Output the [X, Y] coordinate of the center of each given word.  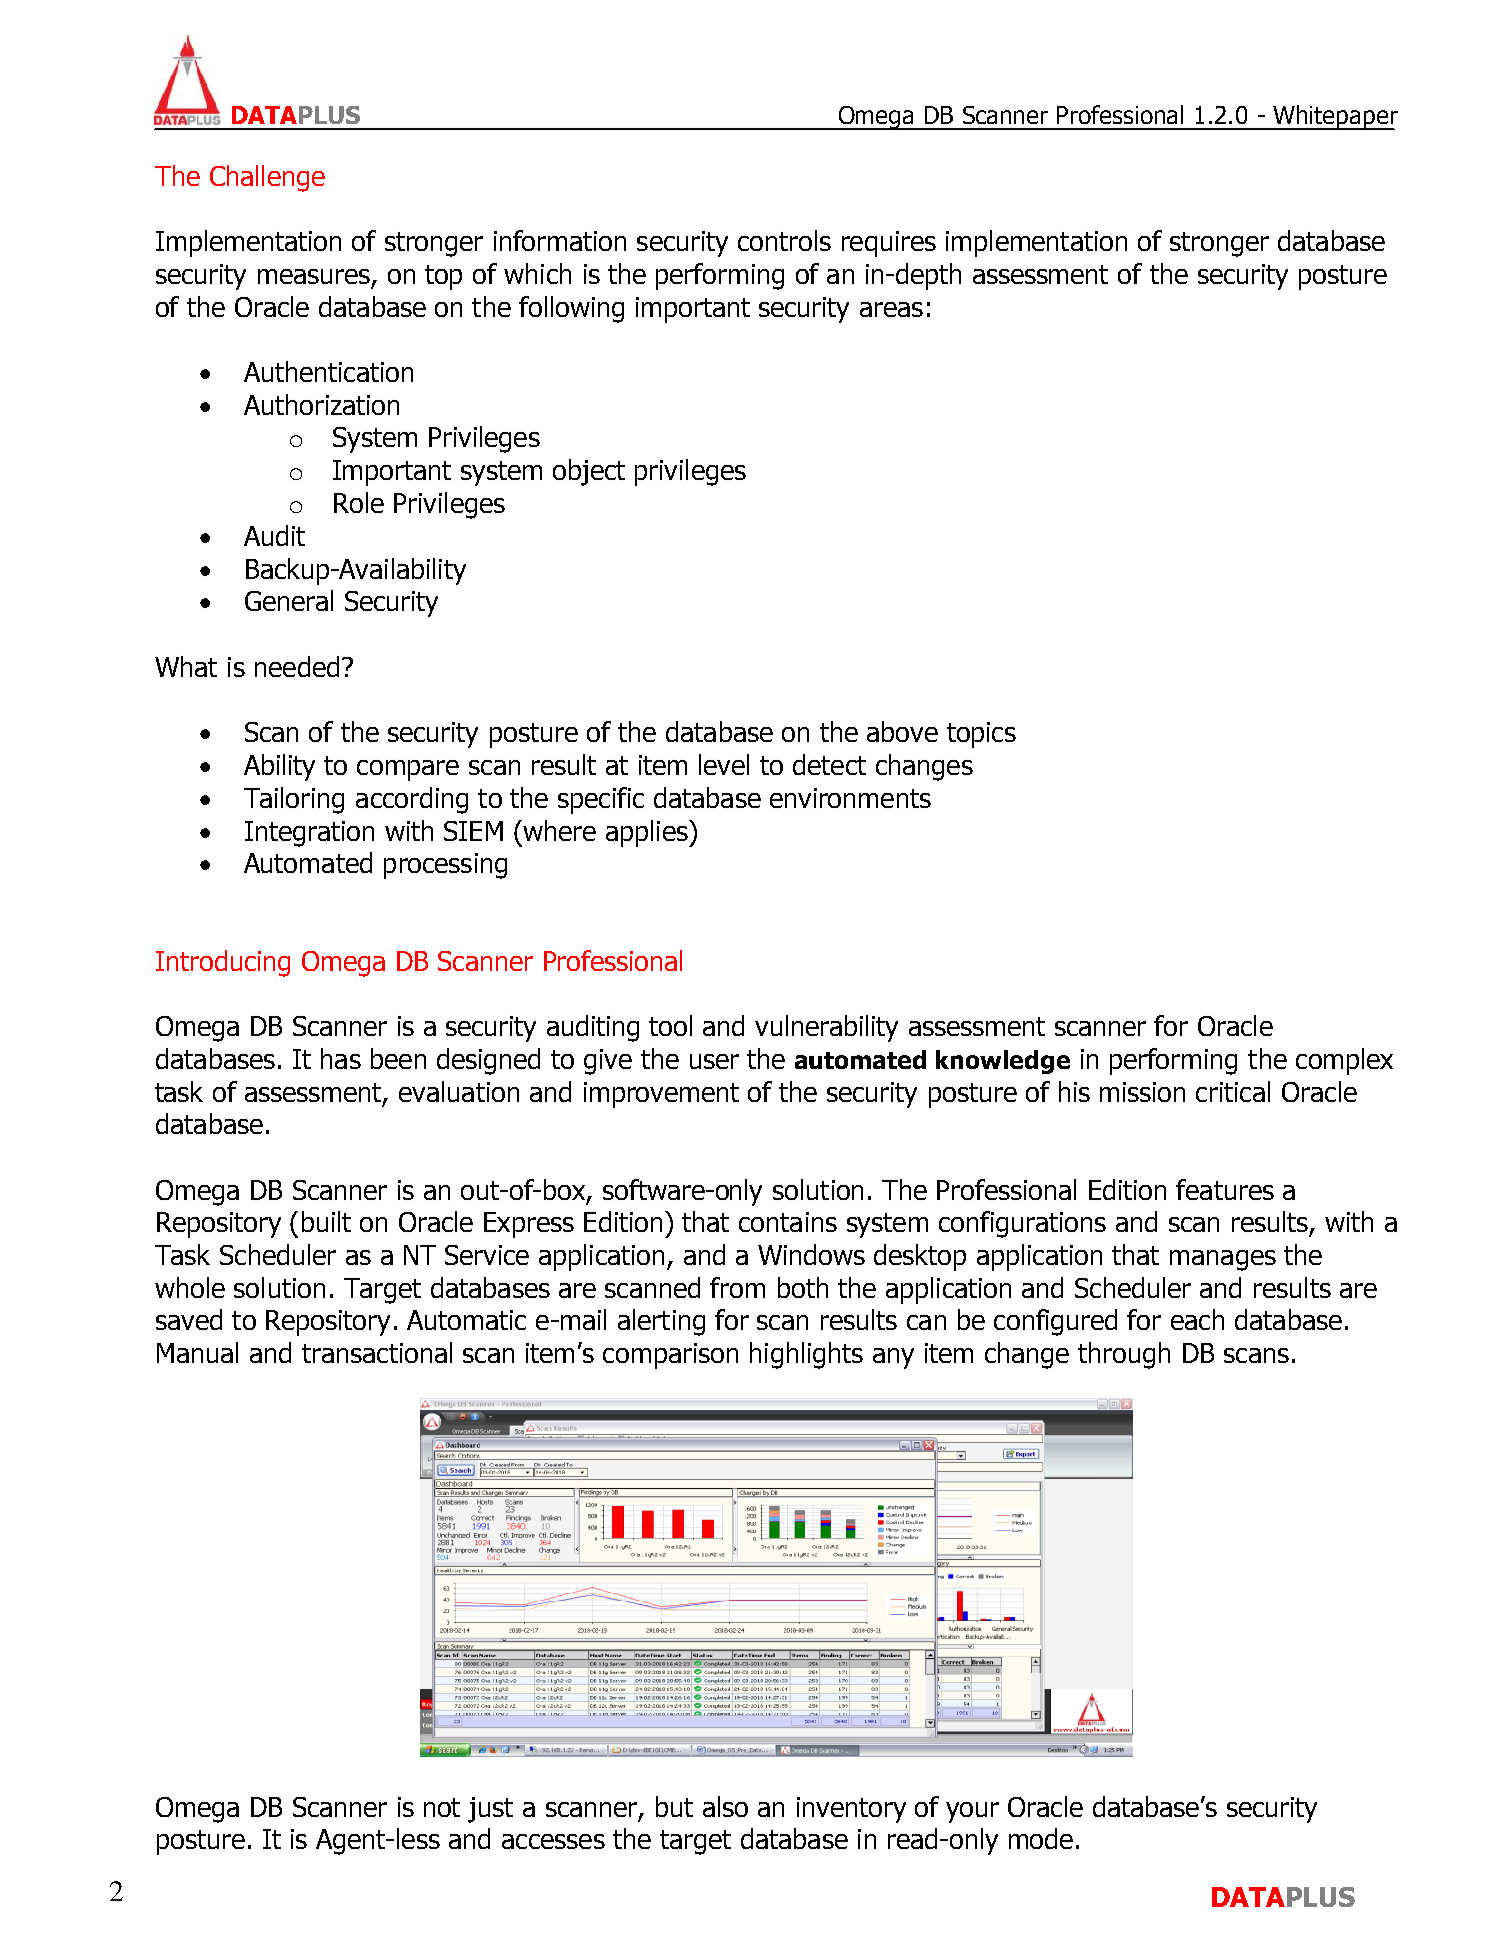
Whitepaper [1334, 117]
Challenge [267, 178]
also [725, 1806]
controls [784, 240]
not [442, 1807]
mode [1041, 1838]
